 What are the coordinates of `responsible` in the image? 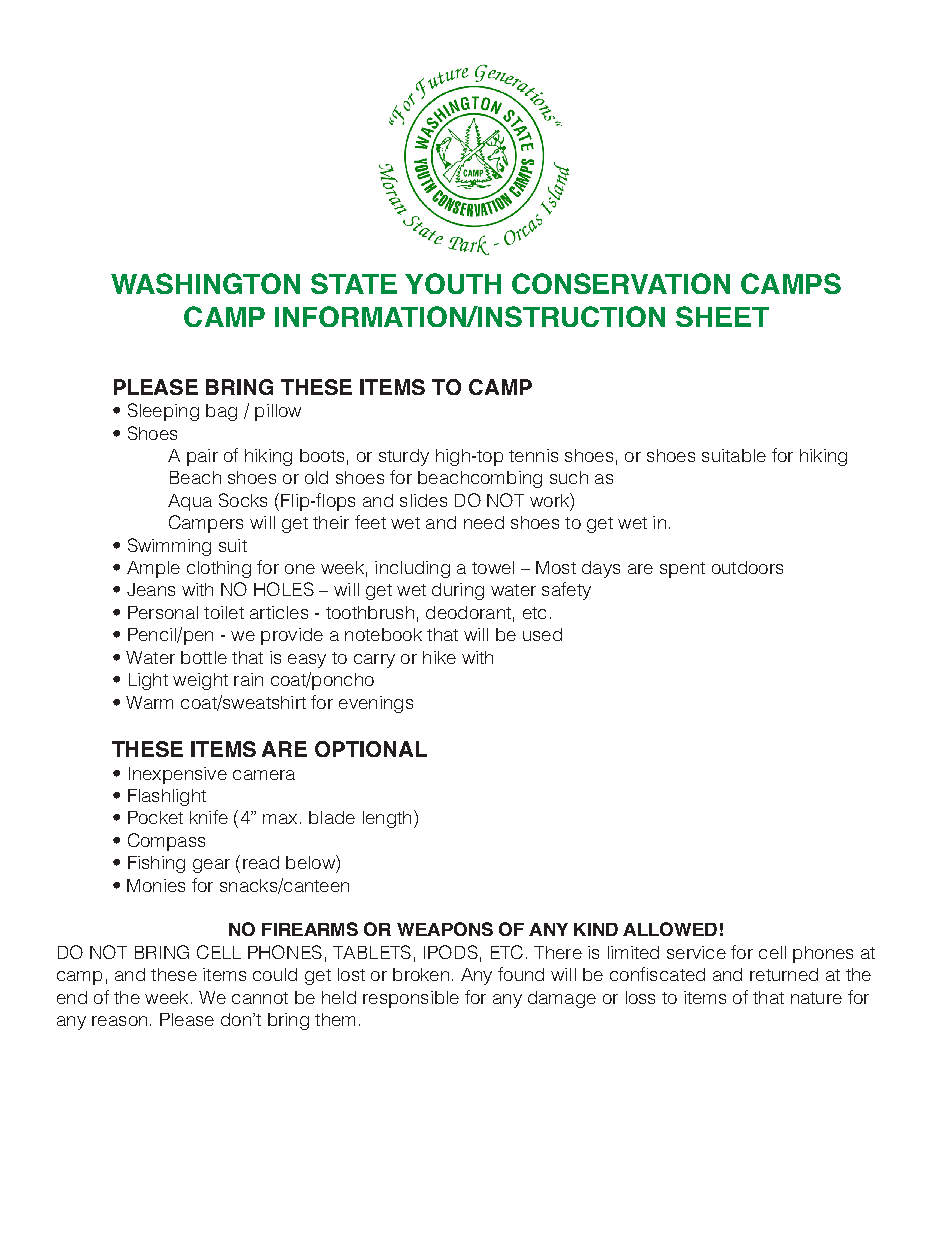 It's located at (411, 999).
